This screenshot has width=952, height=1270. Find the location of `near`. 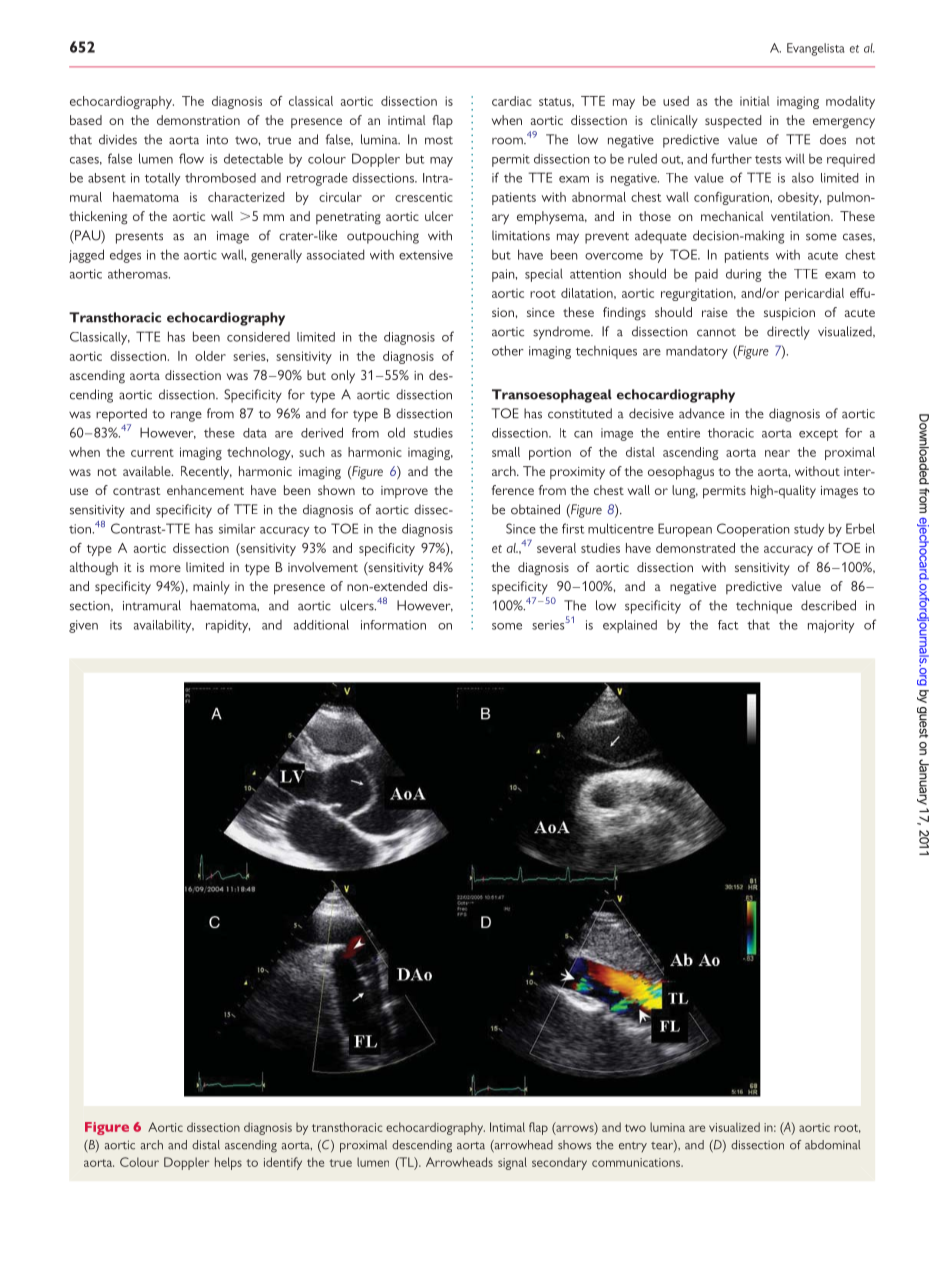

near is located at coordinates (777, 453).
